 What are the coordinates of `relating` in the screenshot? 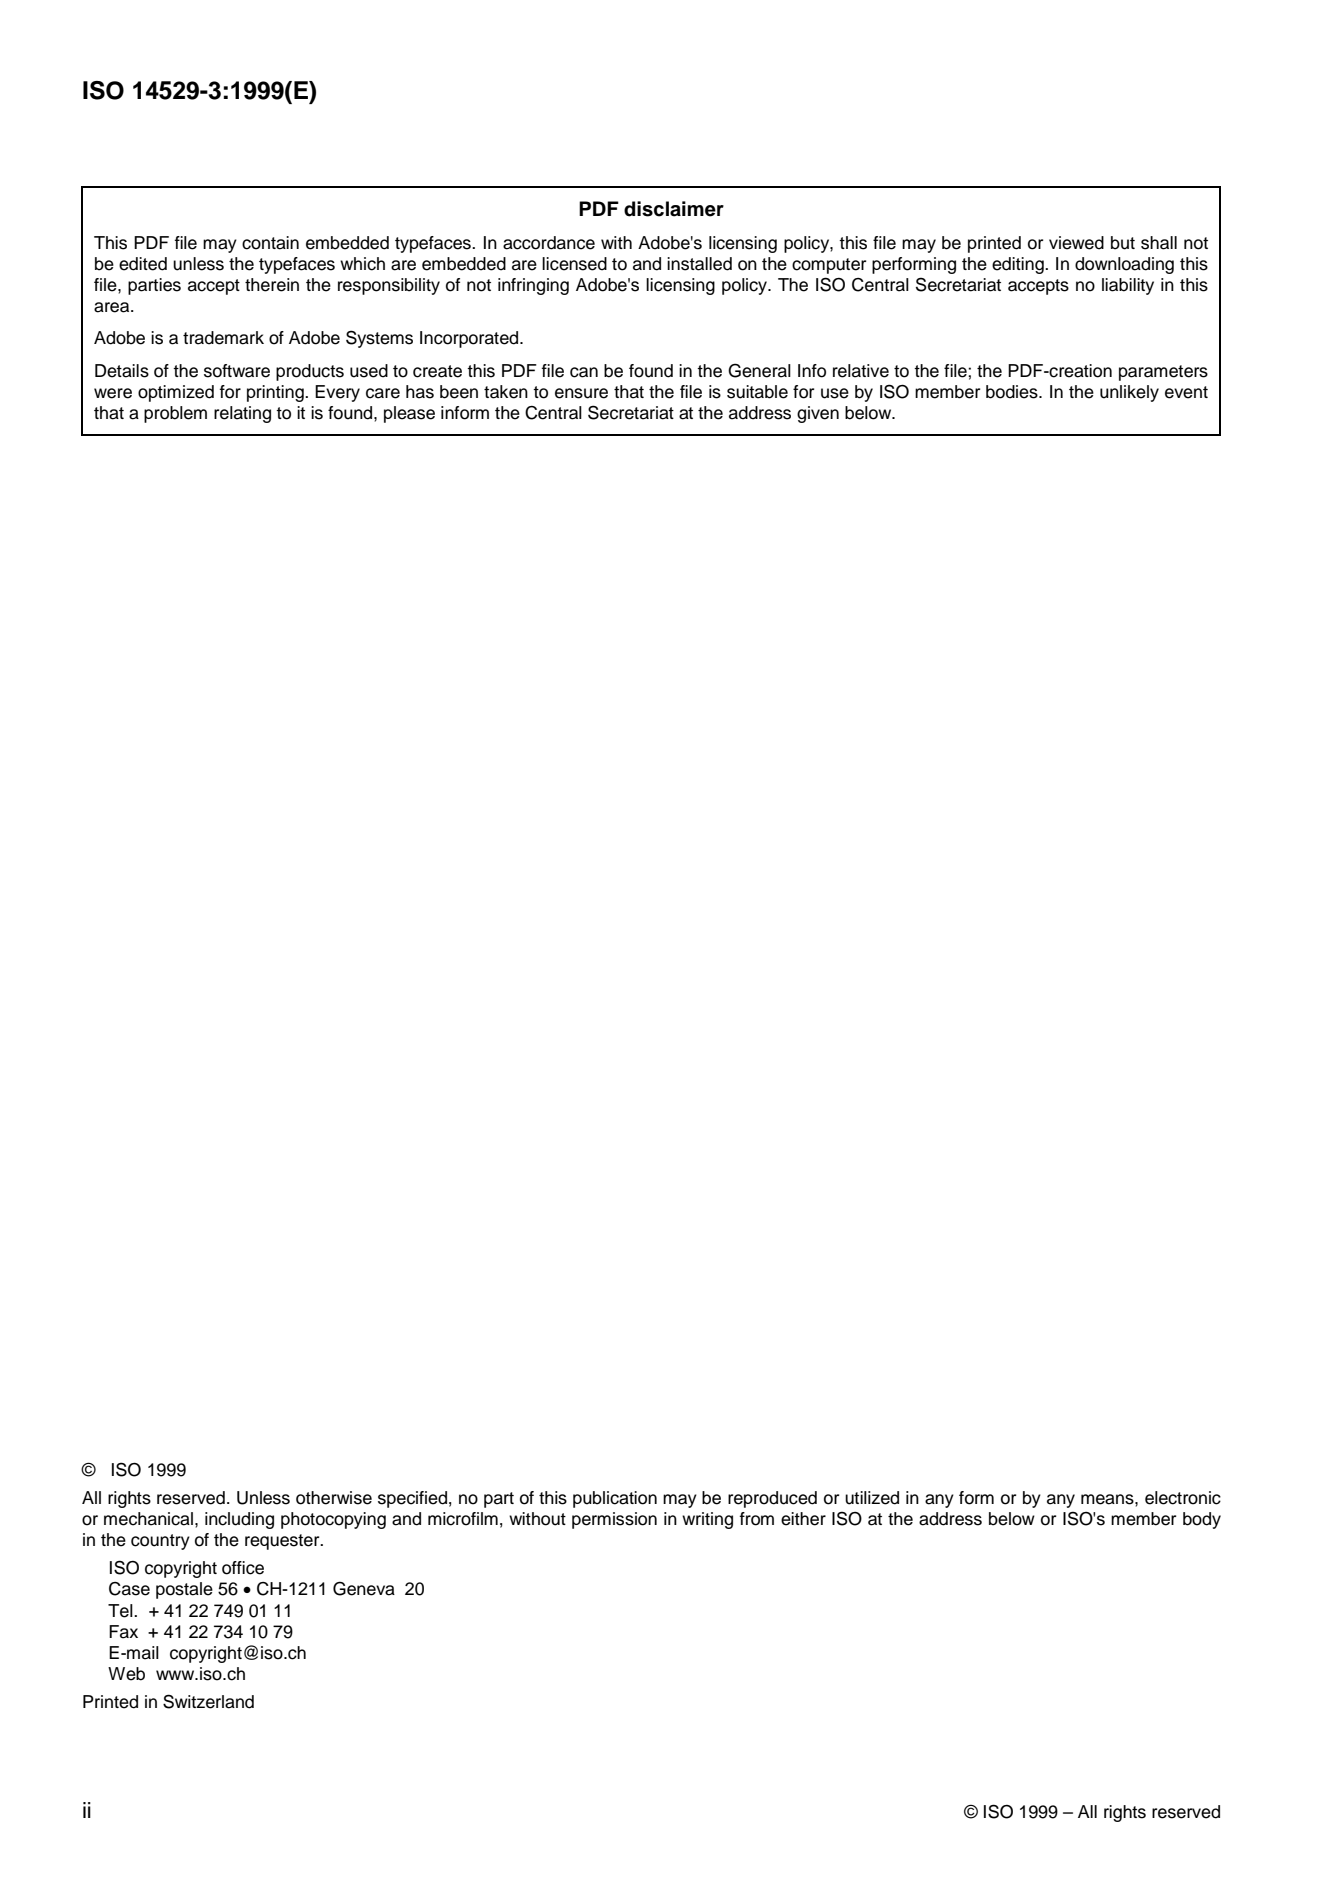 It's located at (242, 414).
